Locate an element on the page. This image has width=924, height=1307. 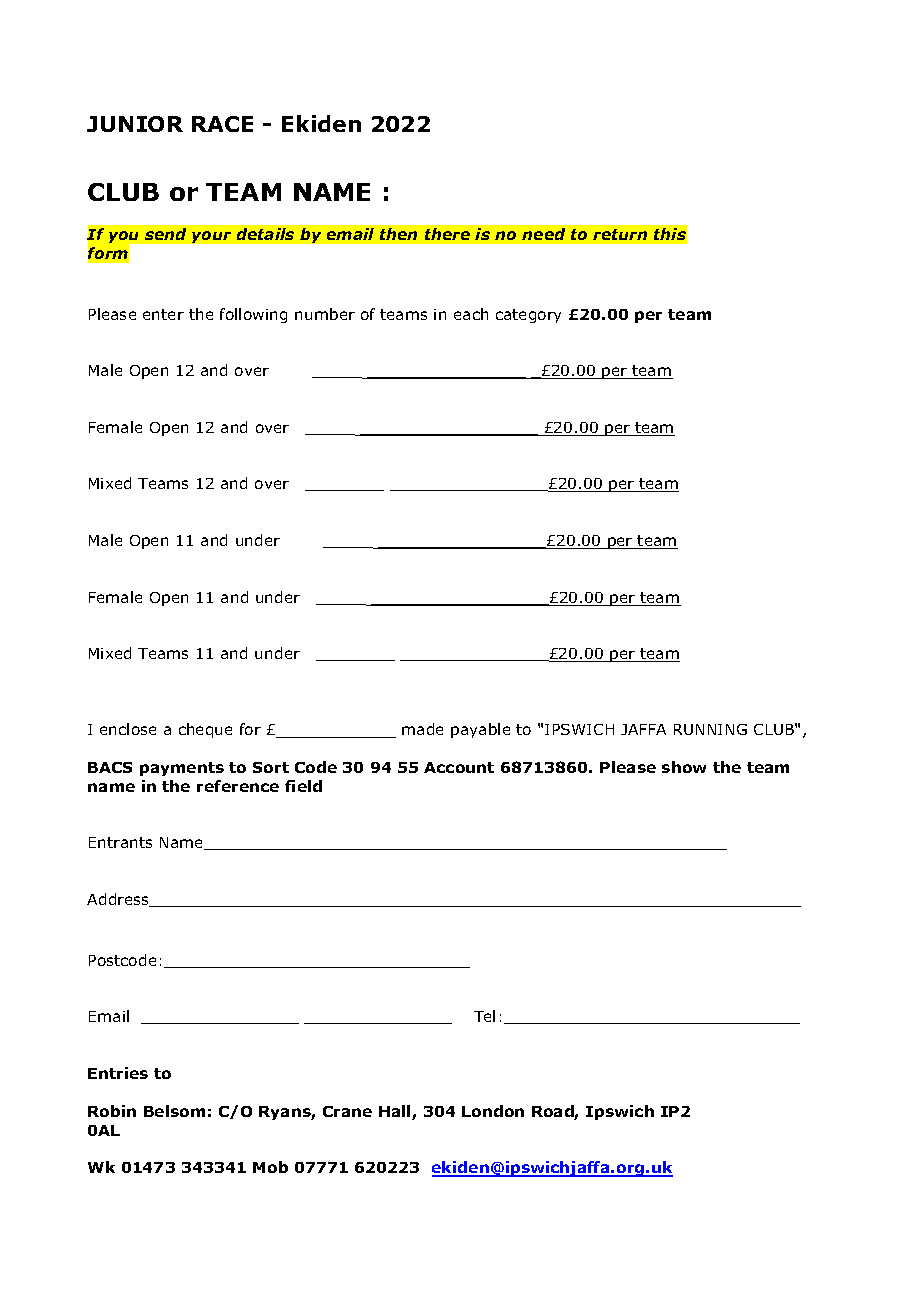
show is located at coordinates (684, 767).
